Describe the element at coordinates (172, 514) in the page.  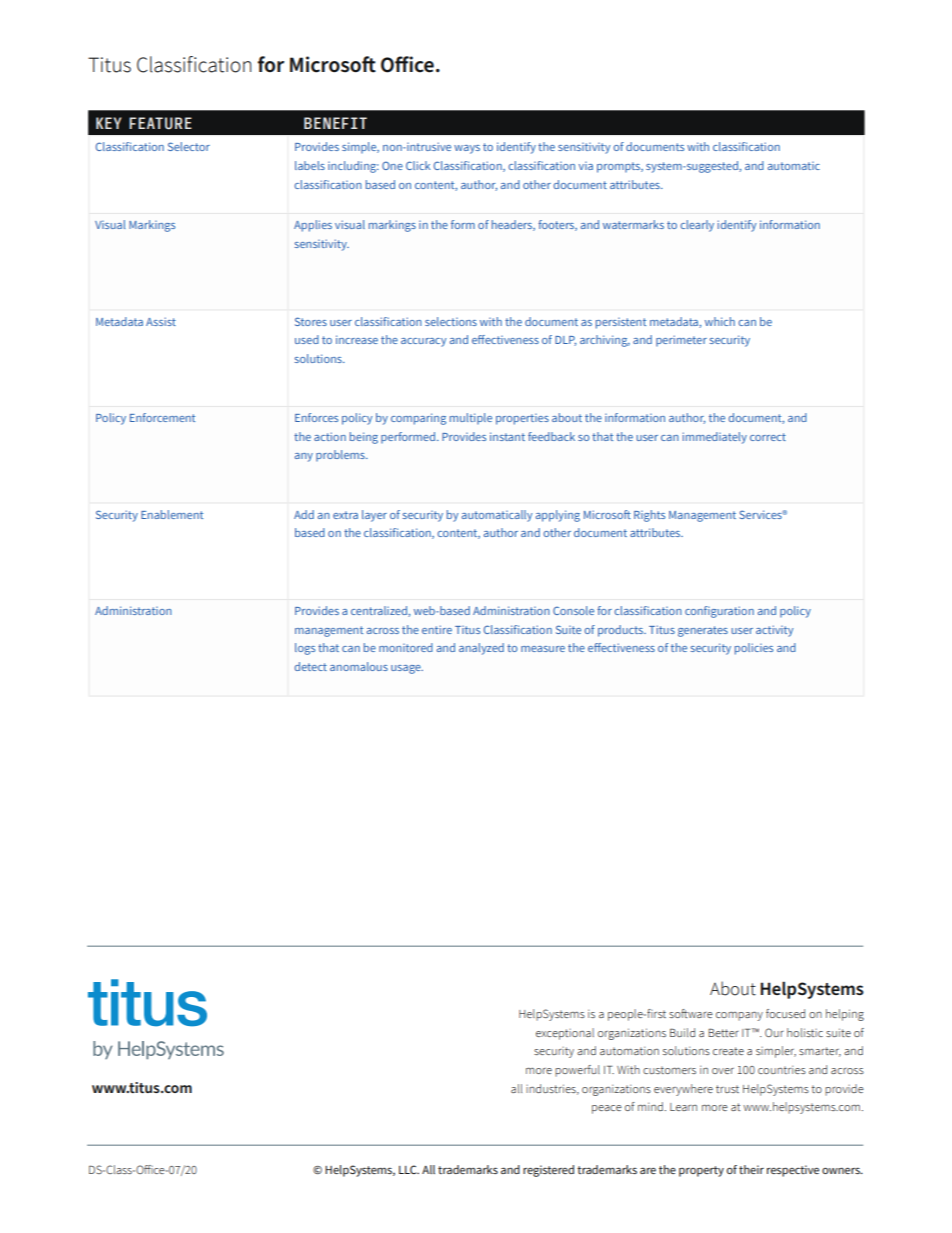
I see `Enablement` at that location.
